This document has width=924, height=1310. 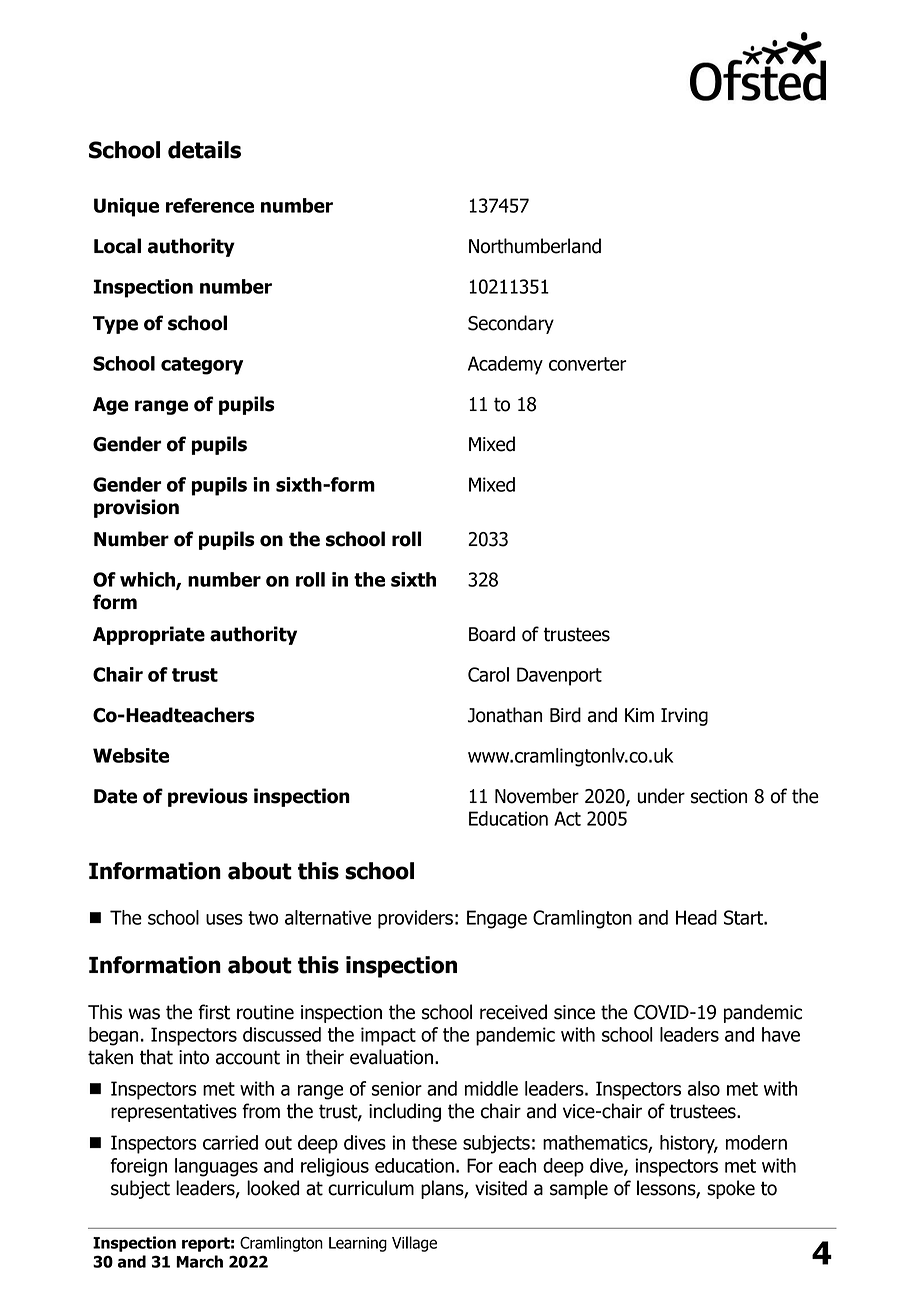 What do you see at coordinates (224, 919) in the document?
I see `uses` at bounding box center [224, 919].
